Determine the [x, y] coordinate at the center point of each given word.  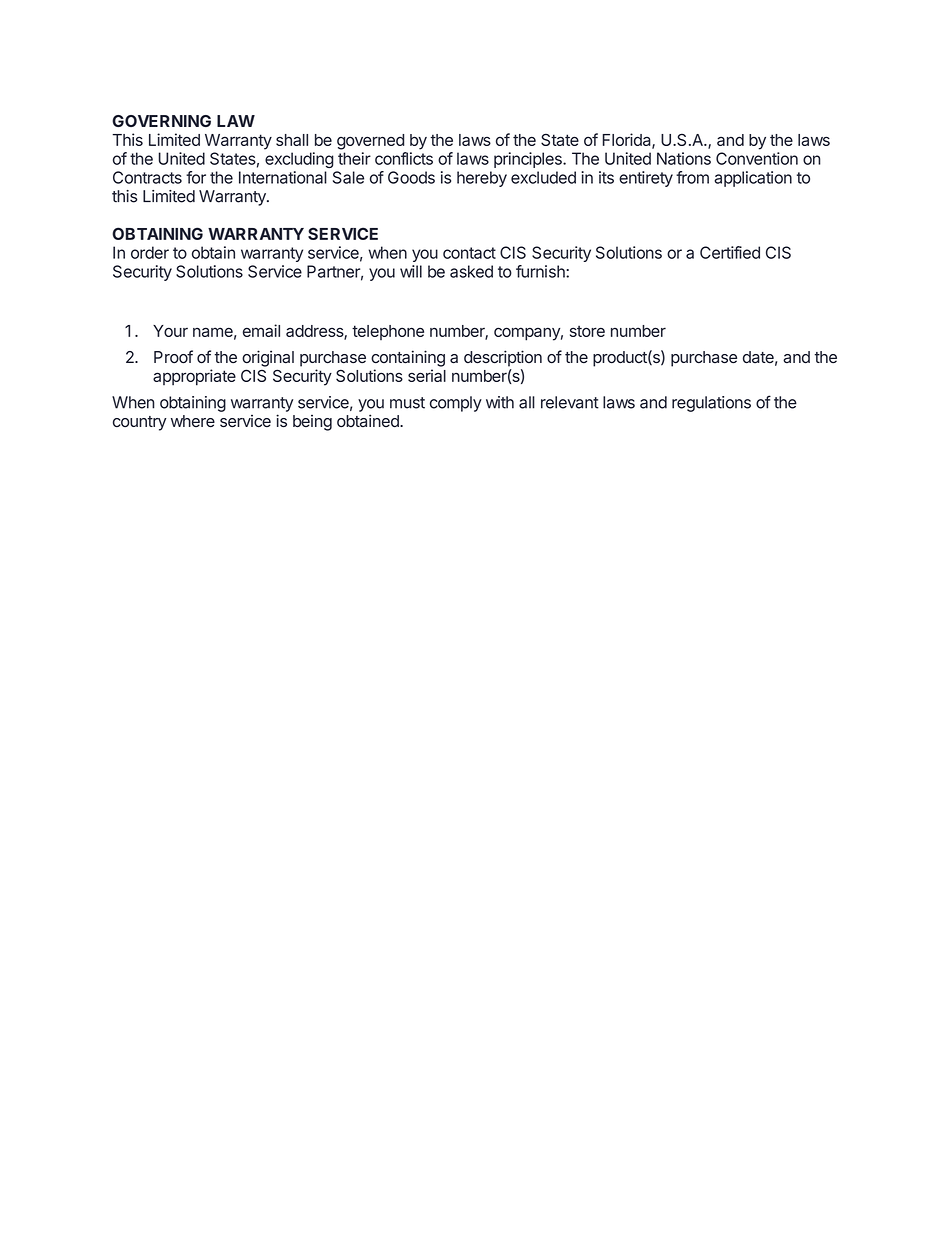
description [503, 358]
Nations [684, 158]
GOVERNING [161, 121]
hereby [482, 179]
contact [469, 253]
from [692, 177]
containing [408, 358]
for [196, 177]
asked [471, 271]
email [261, 330]
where [193, 421]
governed [370, 142]
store [587, 331]
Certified [730, 252]
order [150, 252]
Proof [173, 357]
